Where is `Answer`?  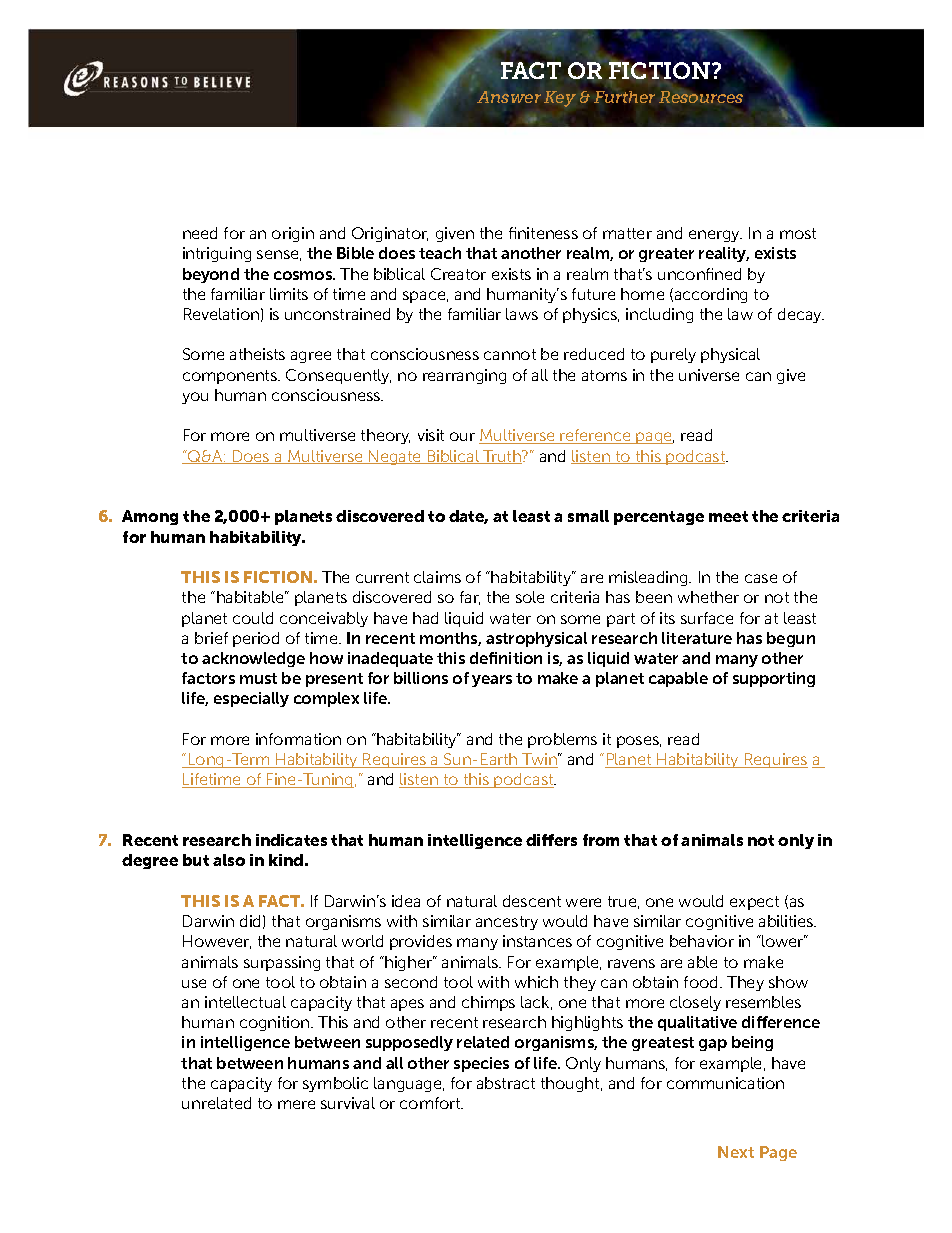
Answer is located at coordinates (509, 97).
